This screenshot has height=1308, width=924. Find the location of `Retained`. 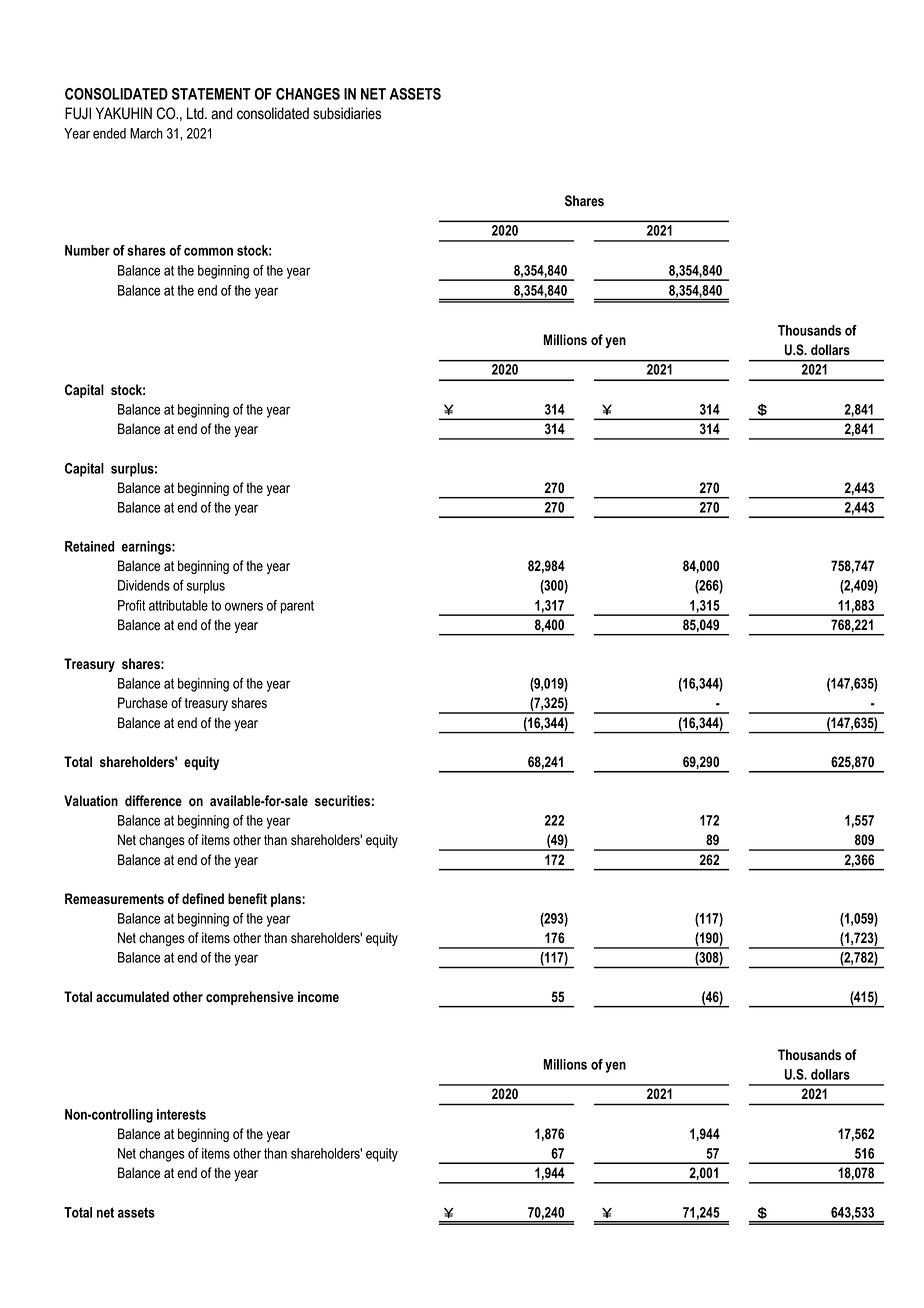

Retained is located at coordinates (90, 546).
